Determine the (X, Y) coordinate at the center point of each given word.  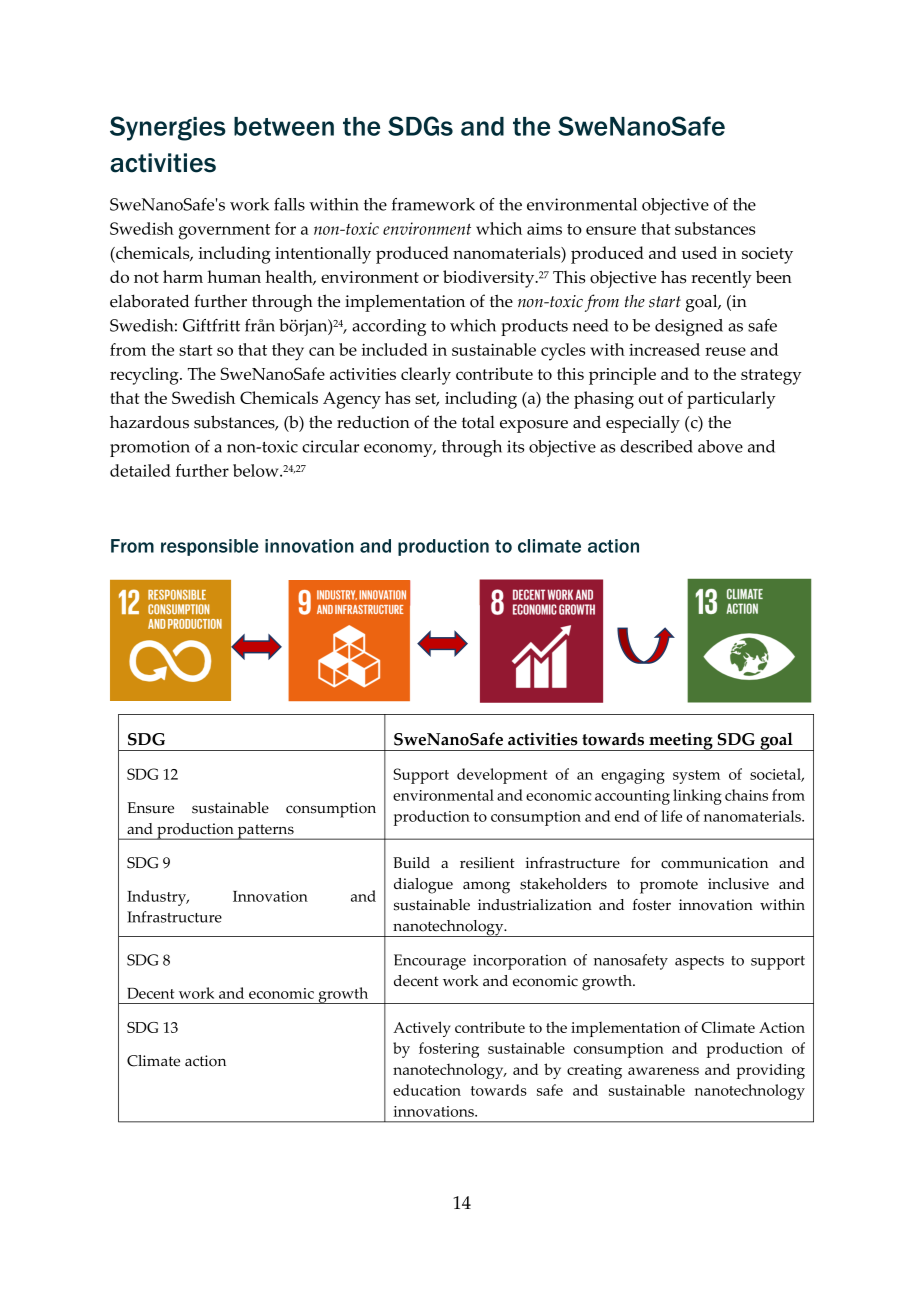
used (699, 252)
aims (544, 229)
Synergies (168, 128)
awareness (663, 1071)
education (427, 1090)
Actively (422, 1029)
